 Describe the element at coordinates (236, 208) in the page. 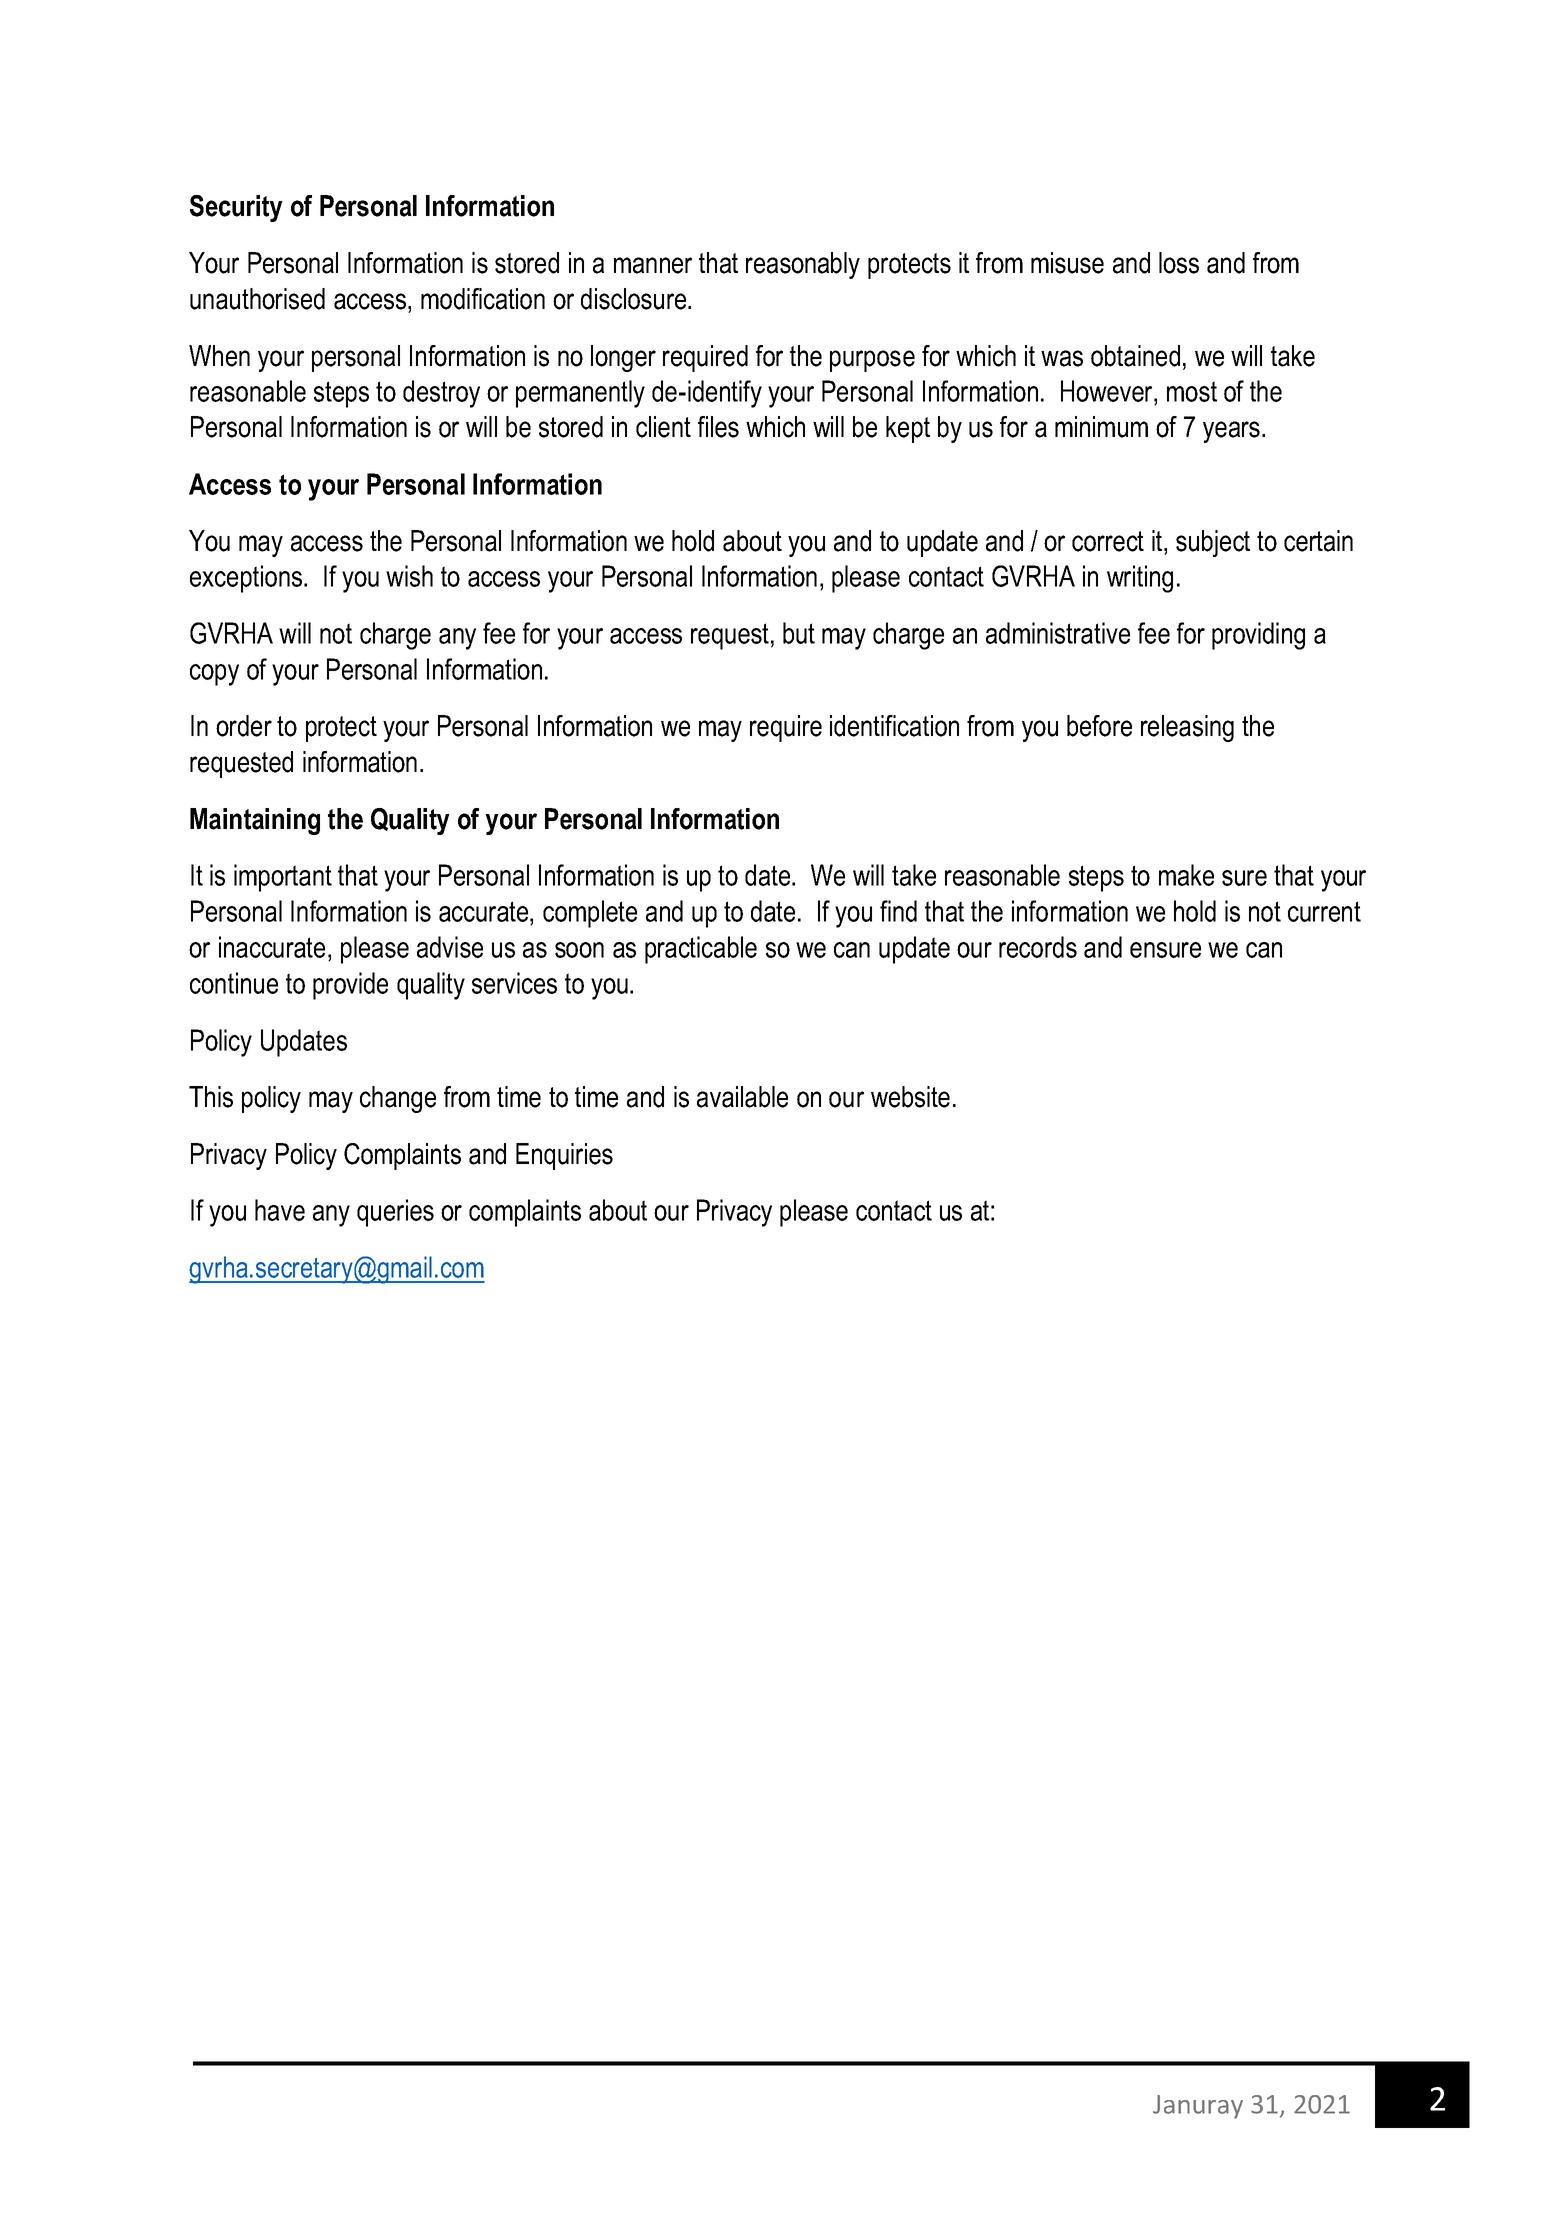

I see `Security` at that location.
